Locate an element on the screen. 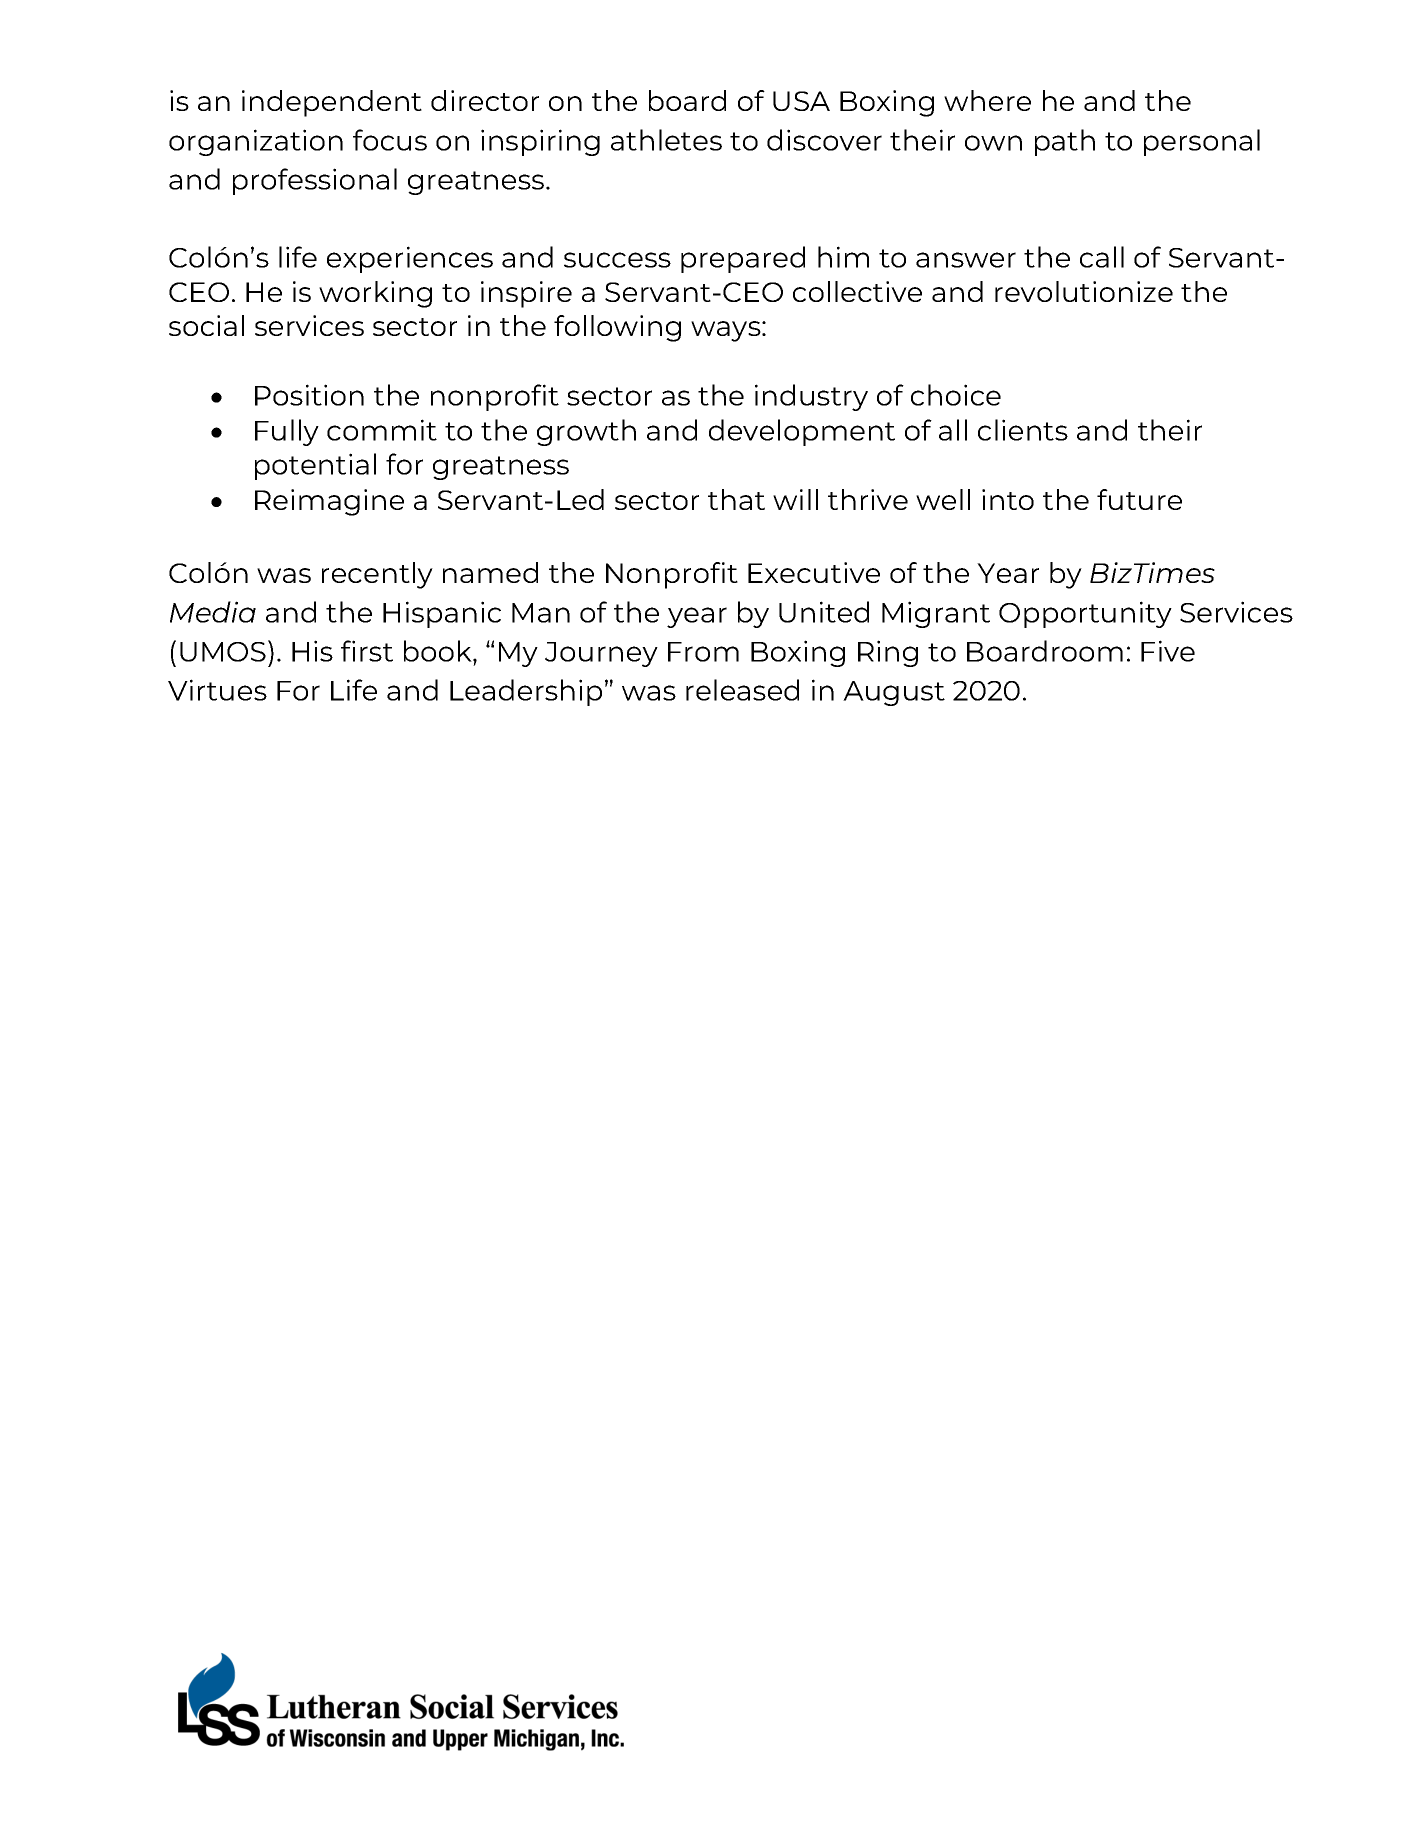 The image size is (1426, 1846). released is located at coordinates (742, 690).
